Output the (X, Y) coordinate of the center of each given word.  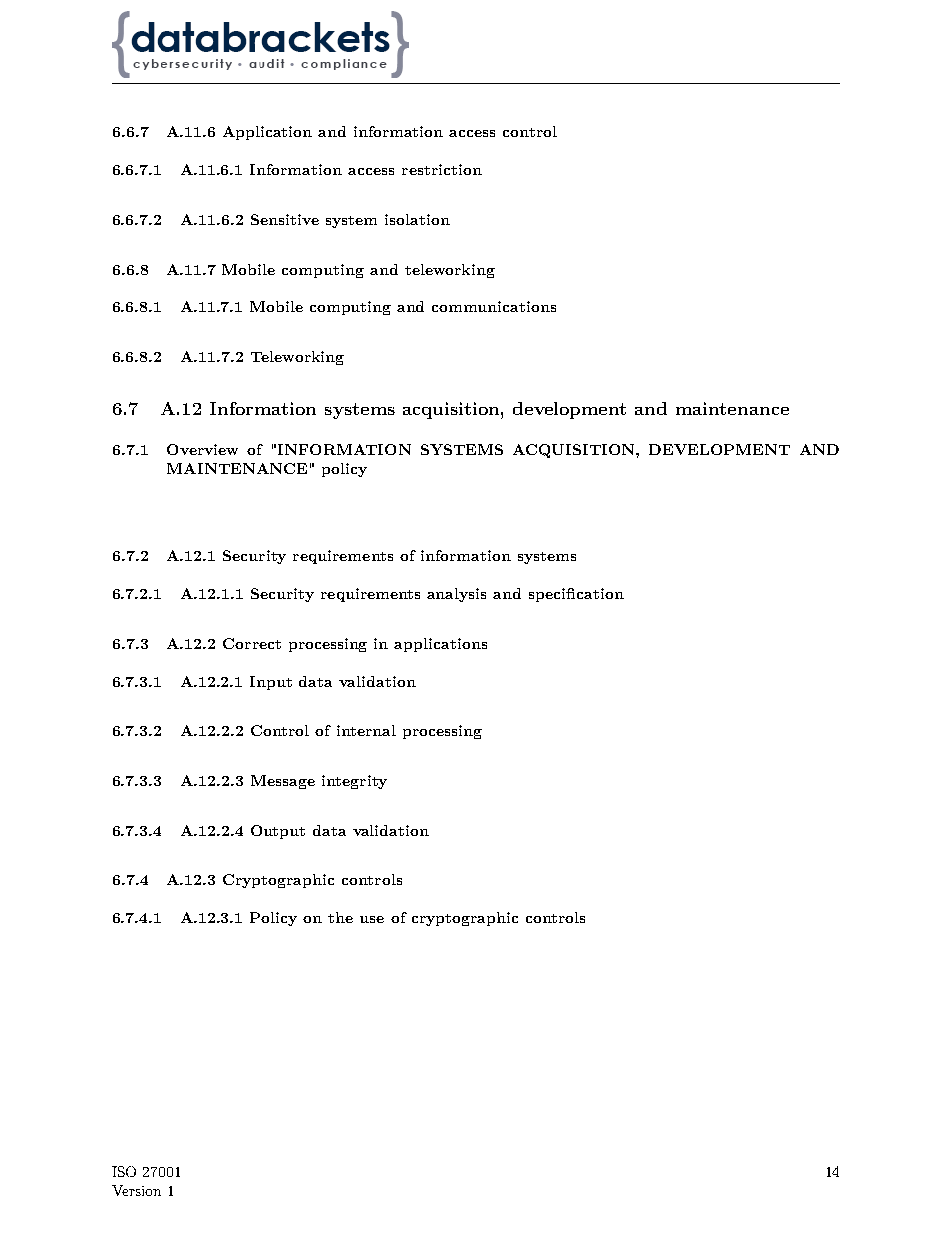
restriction (442, 169)
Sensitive (285, 219)
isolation (417, 219)
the (340, 917)
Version (136, 1190)
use (372, 919)
